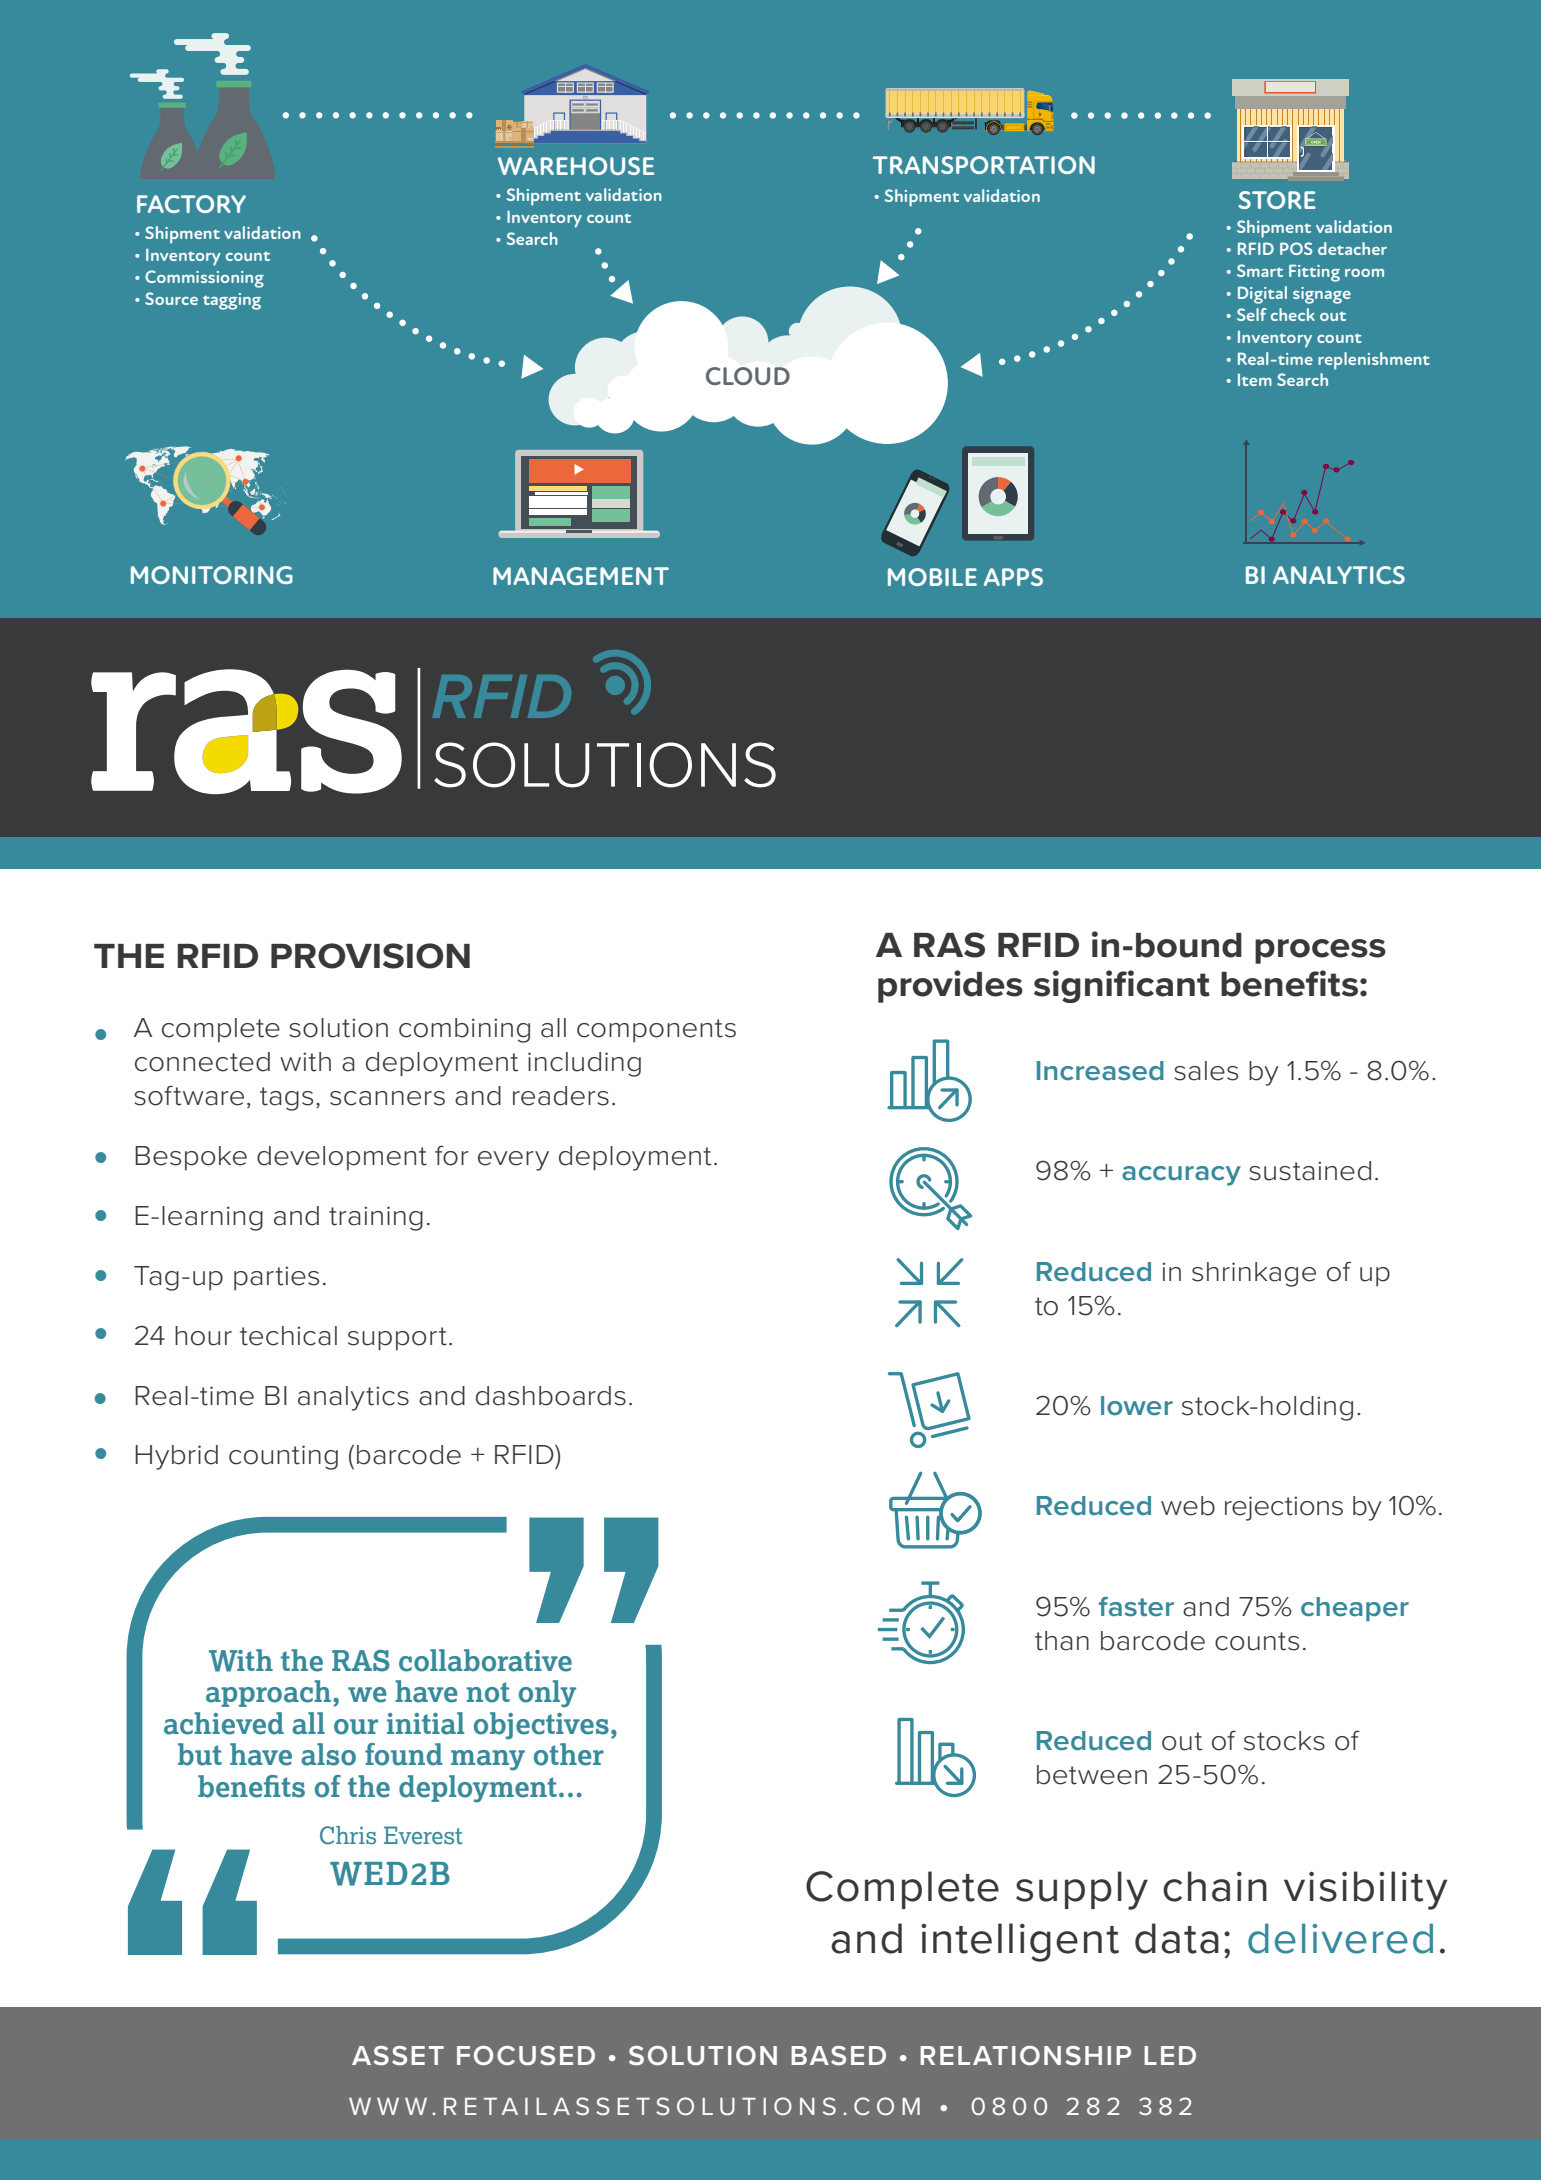  What do you see at coordinates (1277, 200) in the document?
I see `STORE` at bounding box center [1277, 200].
